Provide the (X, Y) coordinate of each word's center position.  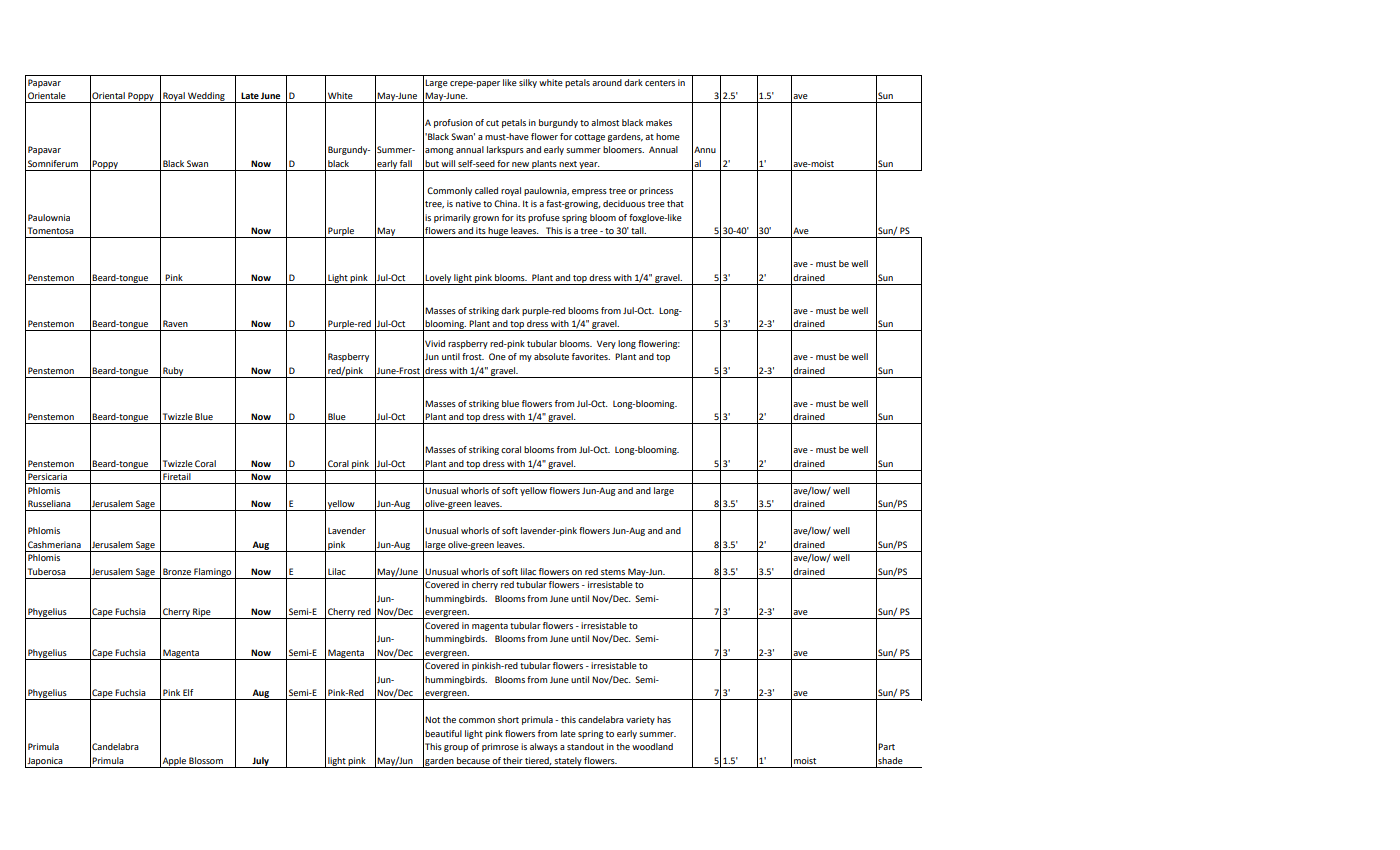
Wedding (206, 97)
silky (528, 83)
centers (660, 83)
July (260, 762)
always (544, 747)
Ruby (173, 372)
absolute (551, 356)
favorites (591, 356)
